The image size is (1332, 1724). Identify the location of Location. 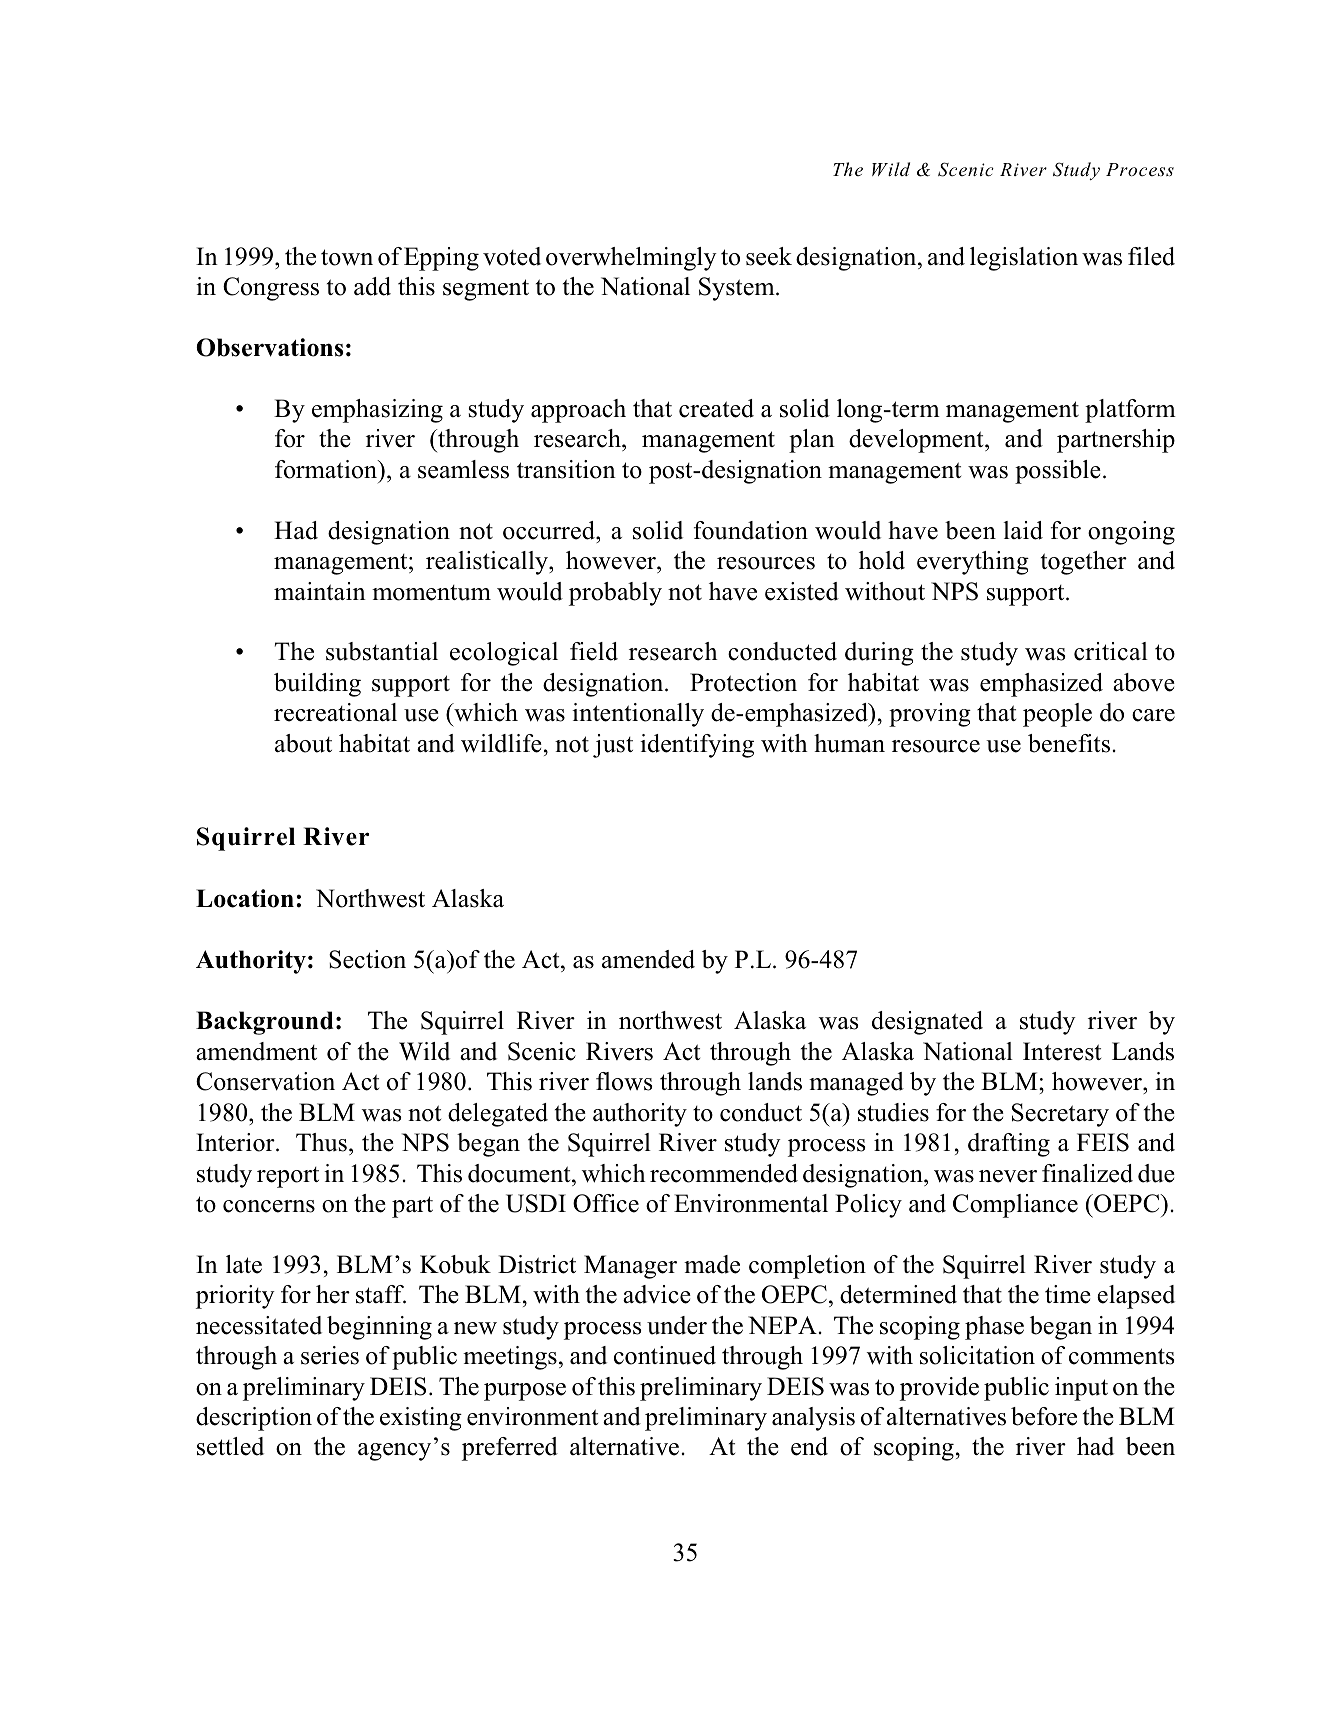
(245, 898).
